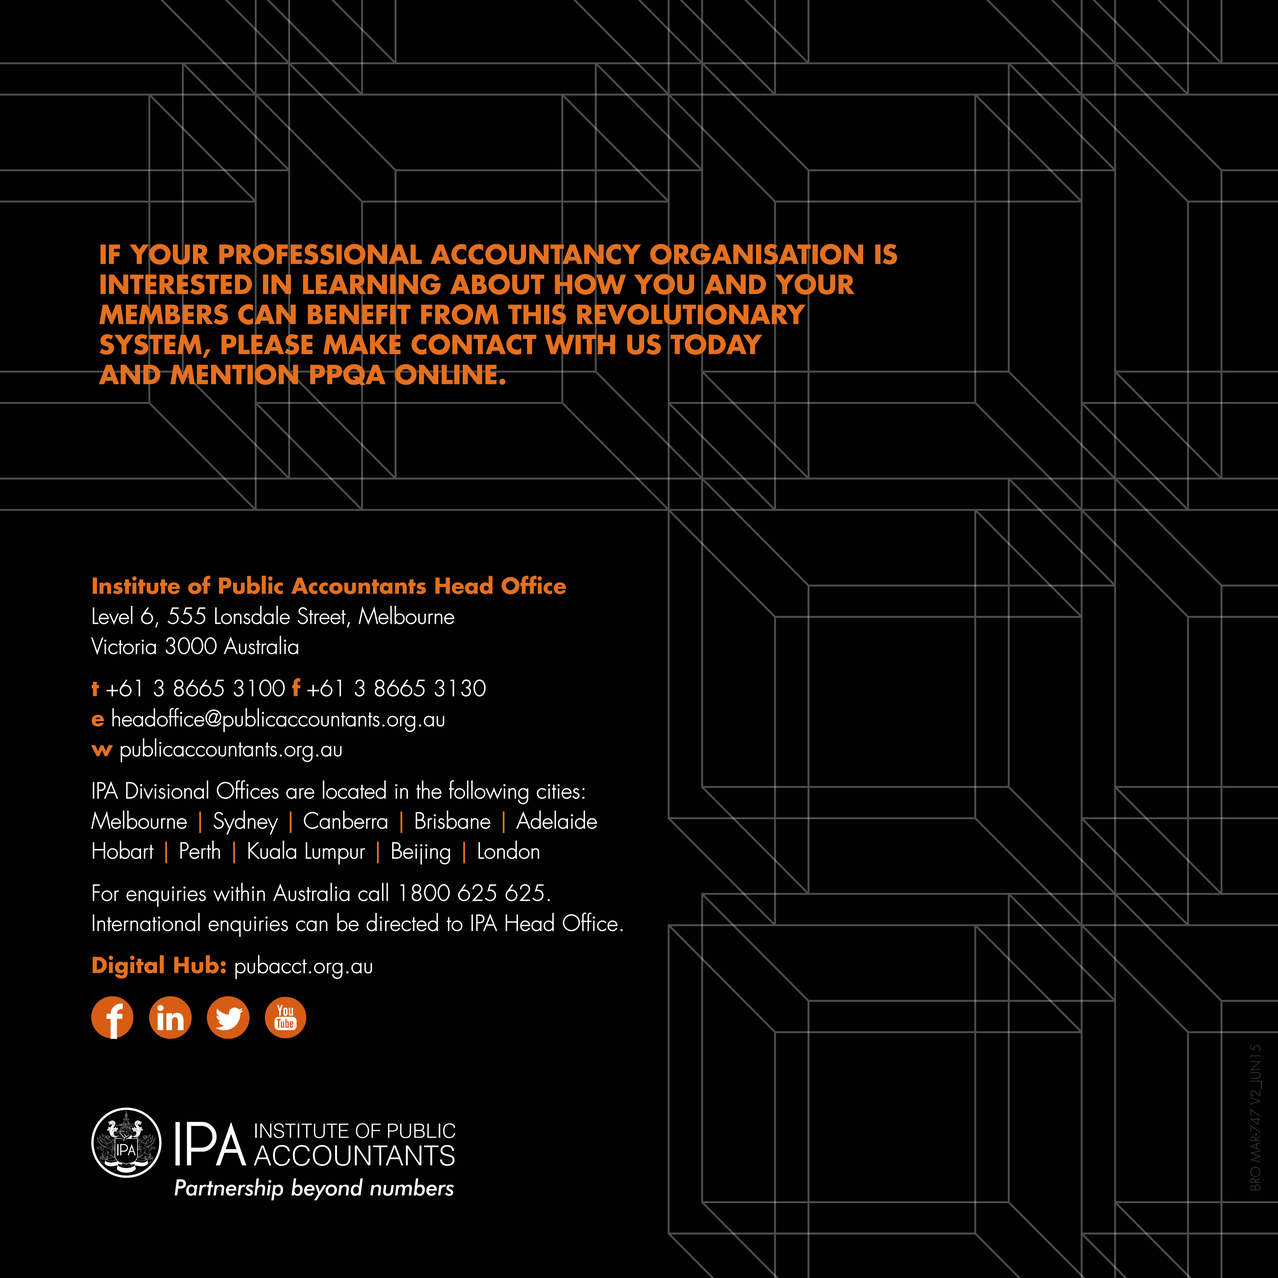  Describe the element at coordinates (691, 314) in the screenshot. I see `REVOLUTIONARY` at that location.
